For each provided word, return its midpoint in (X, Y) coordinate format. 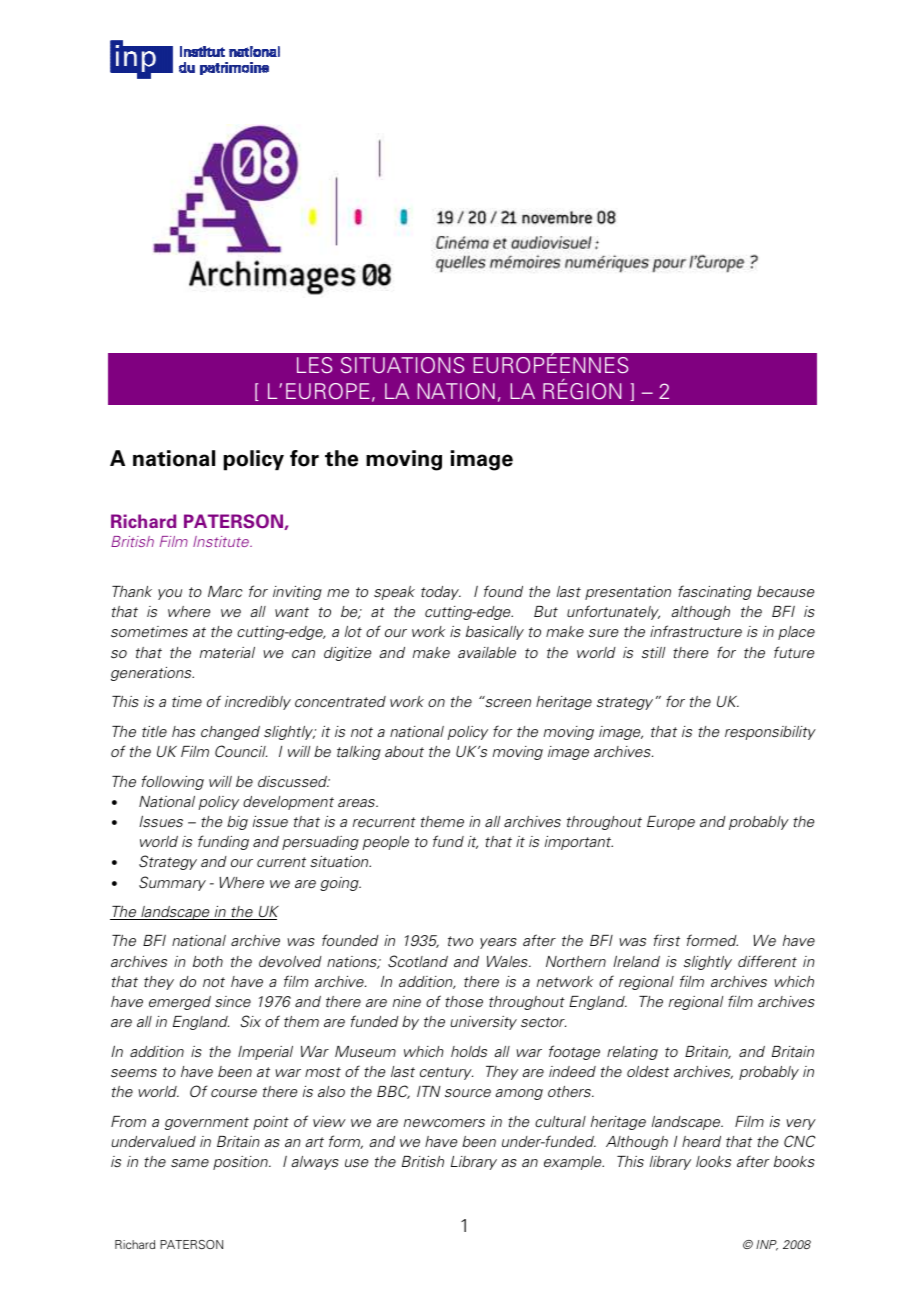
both (208, 961)
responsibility (770, 733)
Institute (222, 541)
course (234, 1093)
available (487, 652)
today (441, 593)
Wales (508, 961)
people (386, 843)
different (767, 961)
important (579, 843)
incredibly (258, 703)
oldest (648, 1071)
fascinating (715, 592)
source (468, 1093)
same (190, 1163)
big (237, 823)
